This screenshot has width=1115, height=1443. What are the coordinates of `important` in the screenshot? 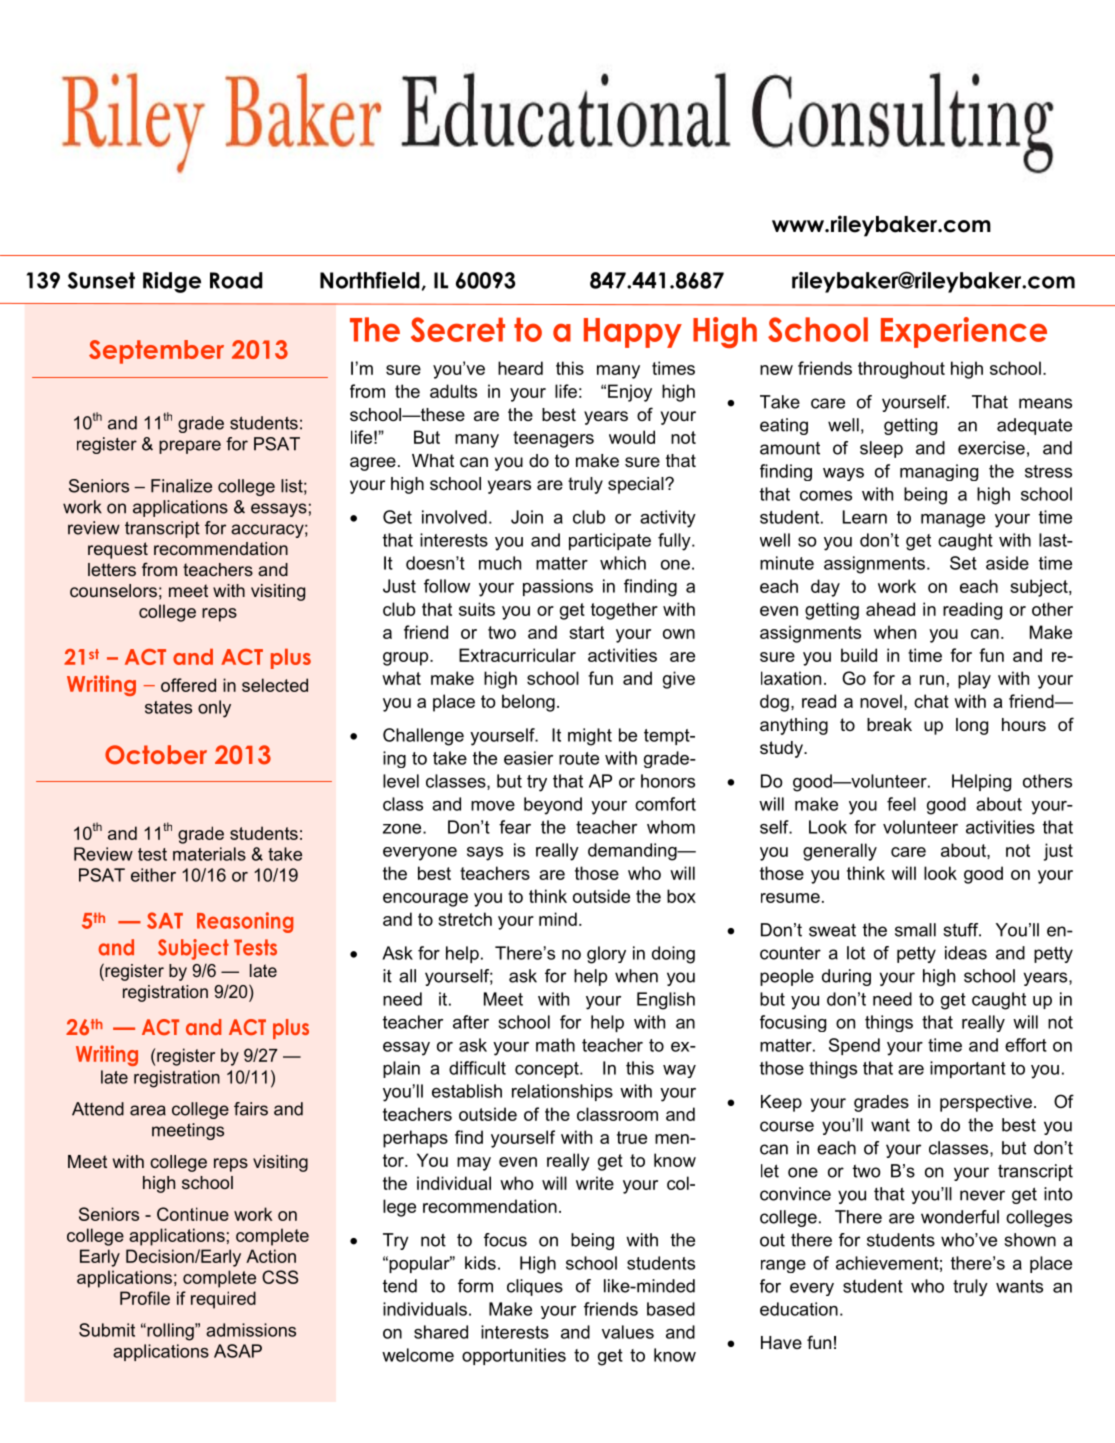 It's located at (968, 1069).
